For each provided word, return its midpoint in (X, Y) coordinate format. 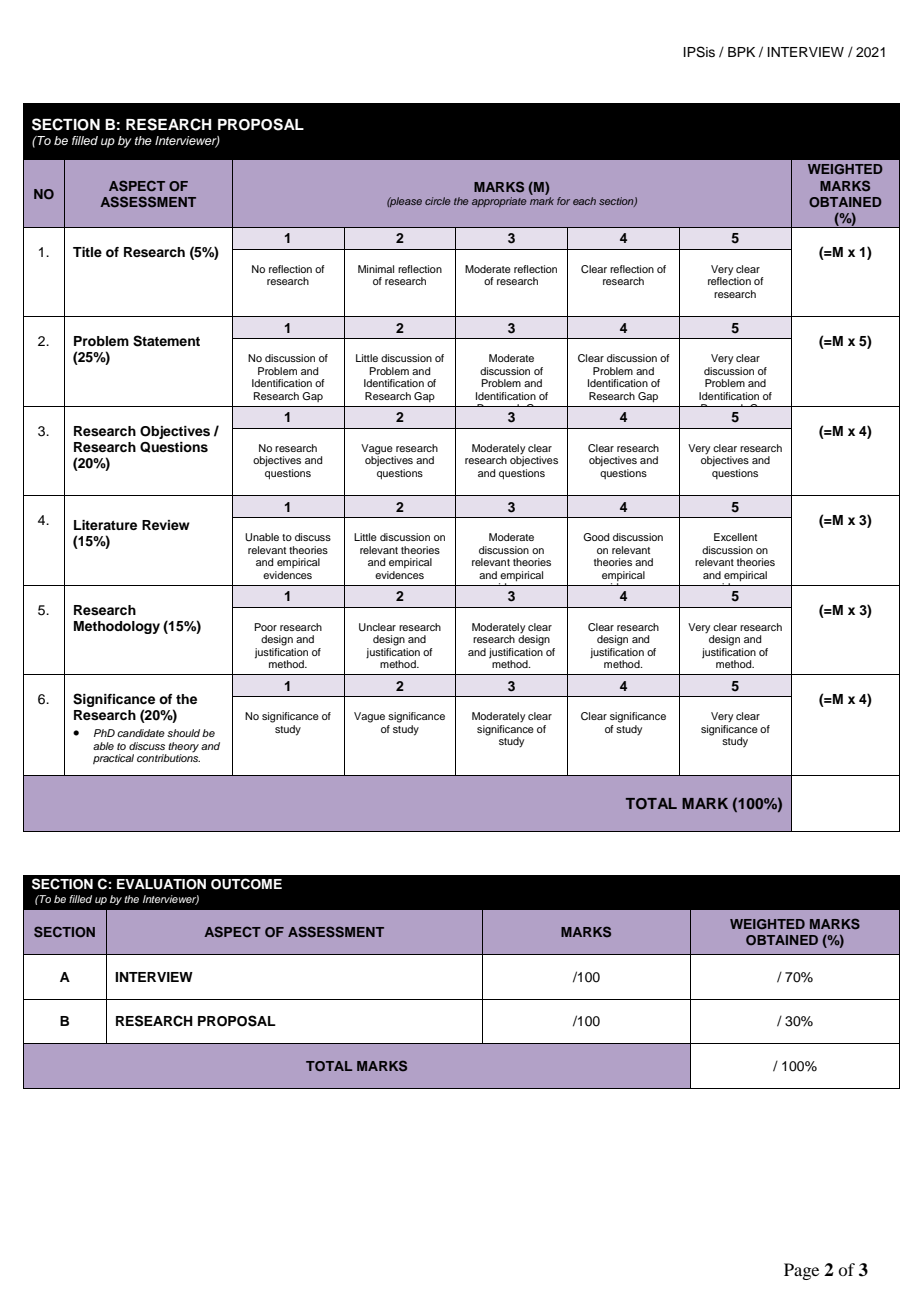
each (584, 201)
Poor (265, 627)
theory (183, 748)
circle (438, 201)
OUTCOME (246, 884)
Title (87, 252)
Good (596, 537)
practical (113, 759)
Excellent (735, 537)
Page (801, 1271)
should (183, 733)
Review (166, 525)
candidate (141, 733)
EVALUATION (161, 884)
